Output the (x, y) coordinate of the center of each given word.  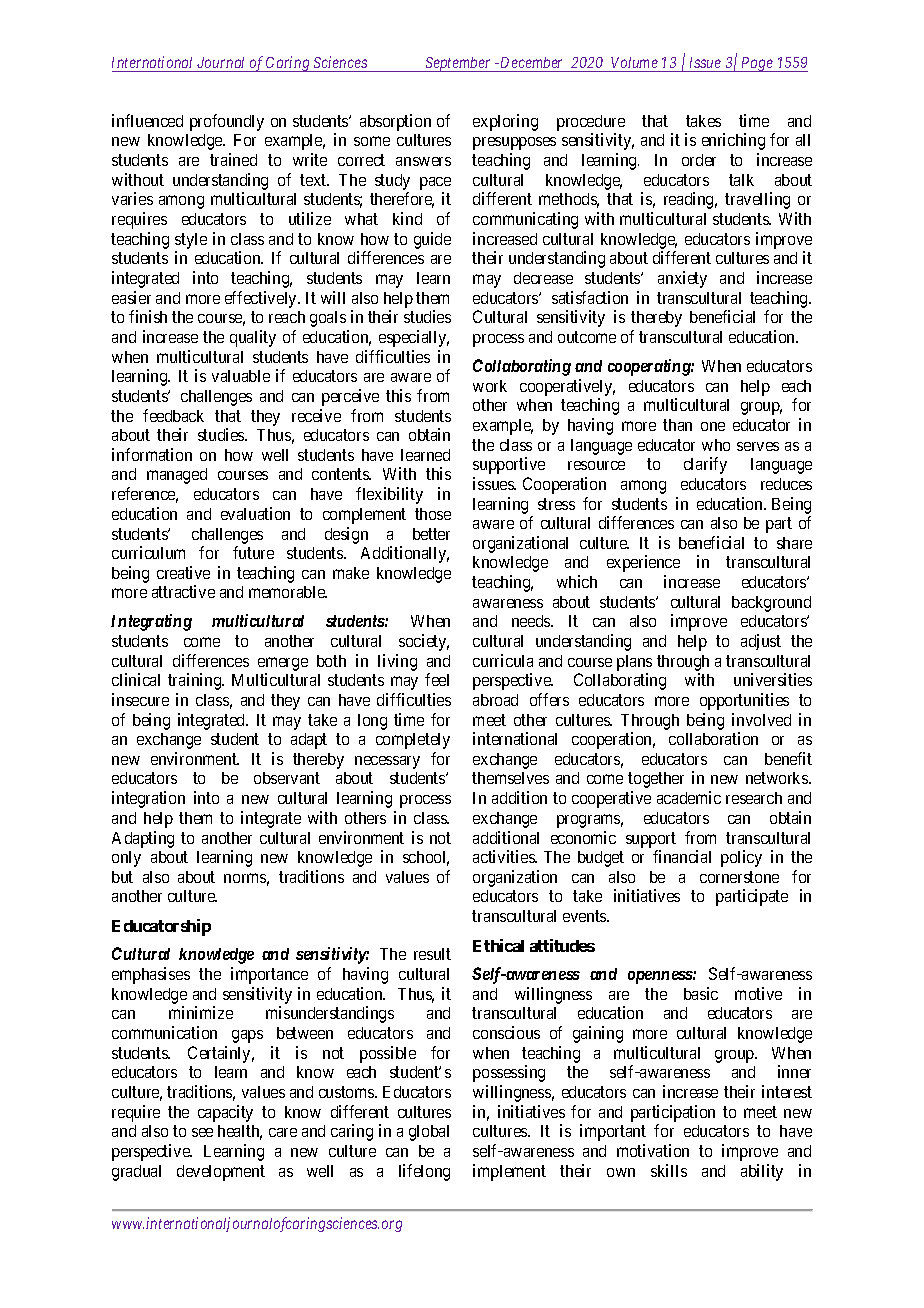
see (202, 1132)
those (433, 514)
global (429, 1133)
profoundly (227, 122)
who (716, 445)
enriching (733, 141)
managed (177, 476)
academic (689, 797)
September (458, 64)
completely (413, 741)
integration (148, 799)
